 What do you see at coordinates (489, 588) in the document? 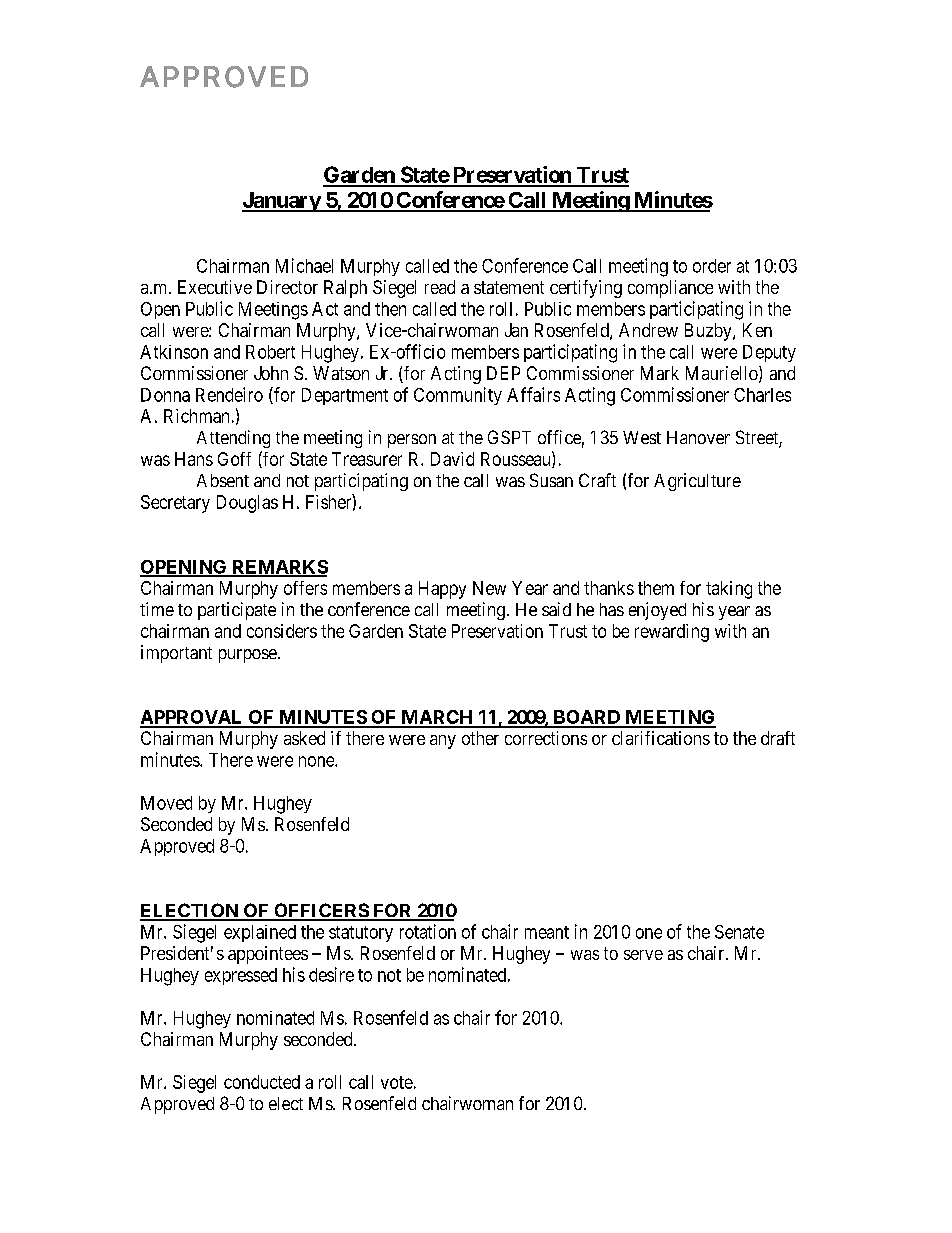
I see `New` at bounding box center [489, 588].
